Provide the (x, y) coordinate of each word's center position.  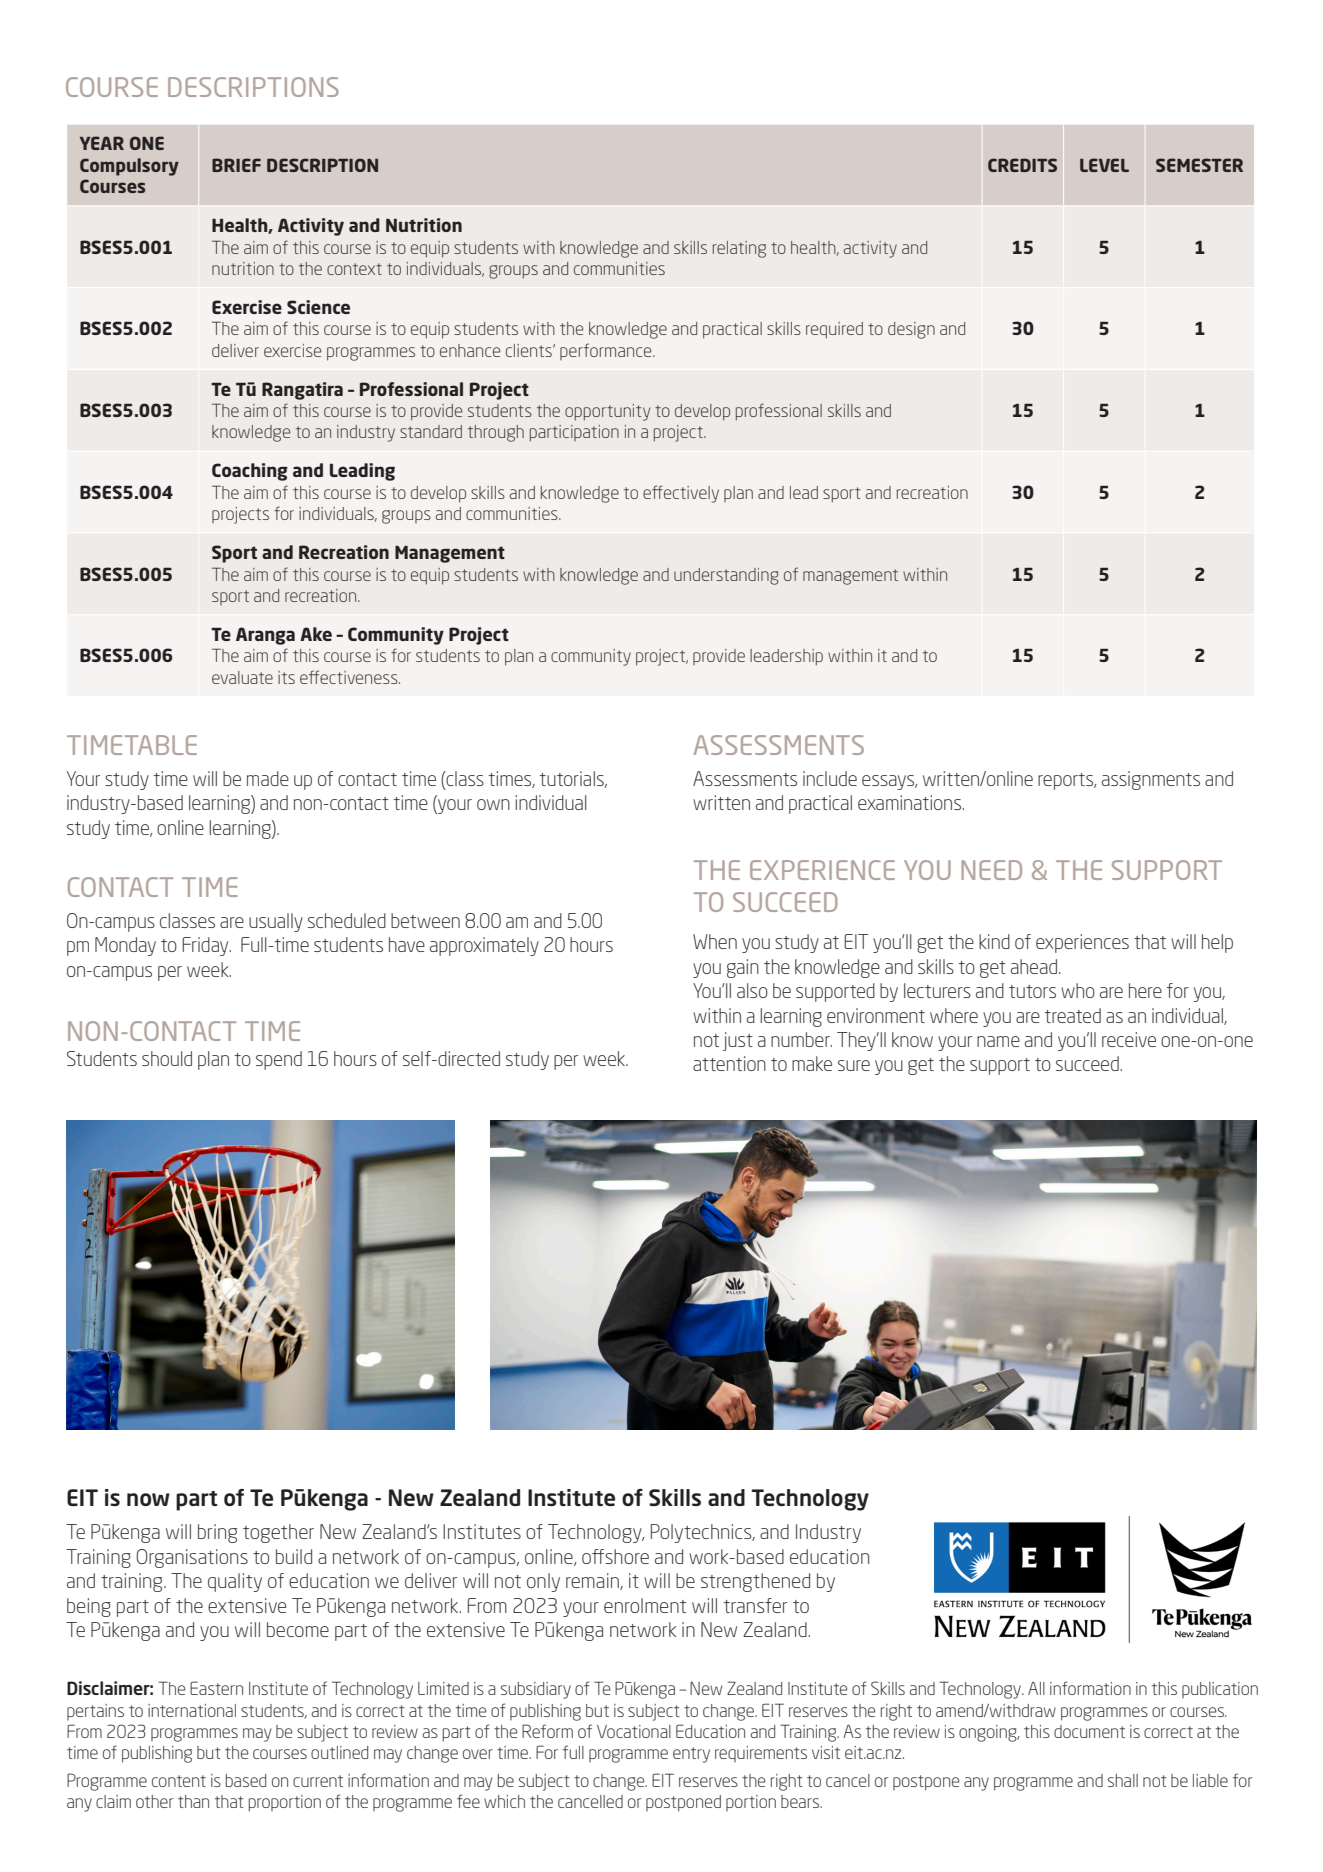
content (179, 1781)
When (715, 941)
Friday (206, 946)
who (1078, 990)
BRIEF (236, 165)
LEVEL (1104, 165)
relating (739, 249)
